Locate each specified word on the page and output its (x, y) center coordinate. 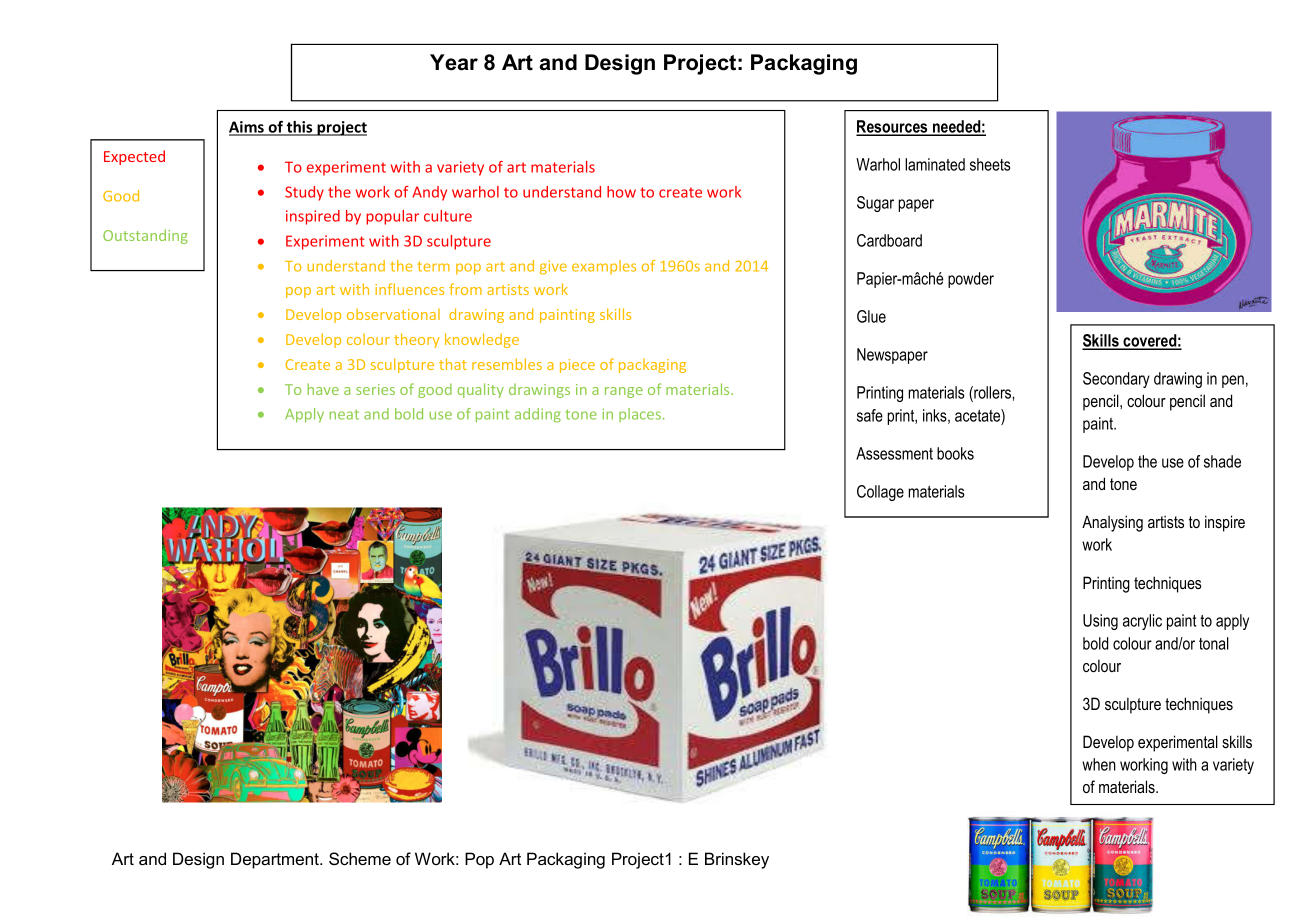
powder (971, 280)
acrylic (1142, 622)
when (1099, 764)
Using (1100, 622)
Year (454, 62)
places (640, 415)
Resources (893, 127)
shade (1222, 461)
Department (276, 860)
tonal (1214, 643)
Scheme (360, 859)
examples (604, 267)
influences (409, 289)
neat (344, 414)
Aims (247, 128)
